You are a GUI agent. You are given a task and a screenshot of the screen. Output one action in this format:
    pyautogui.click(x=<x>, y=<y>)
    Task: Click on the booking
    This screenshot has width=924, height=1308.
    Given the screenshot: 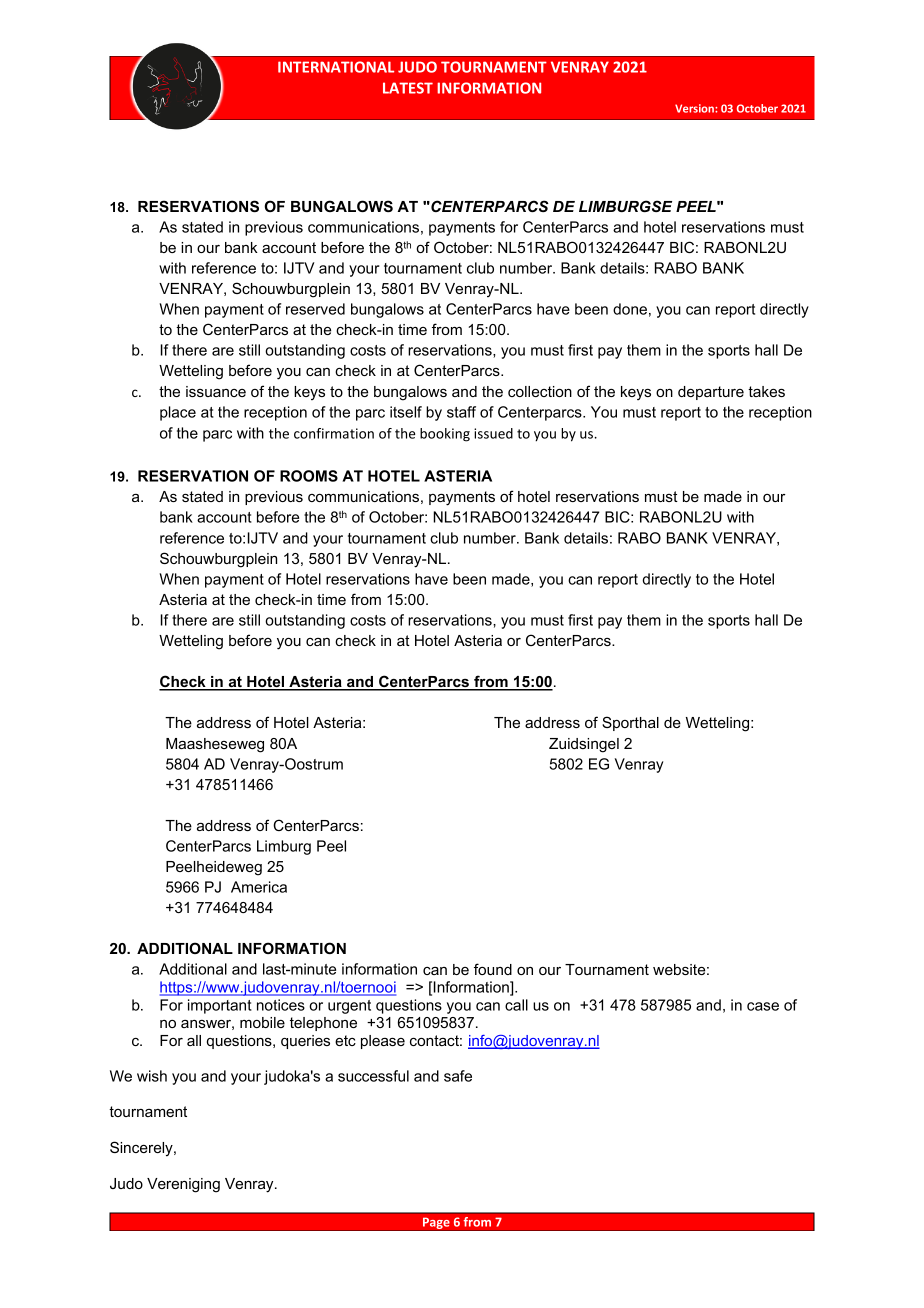 What is the action you would take?
    pyautogui.click(x=445, y=435)
